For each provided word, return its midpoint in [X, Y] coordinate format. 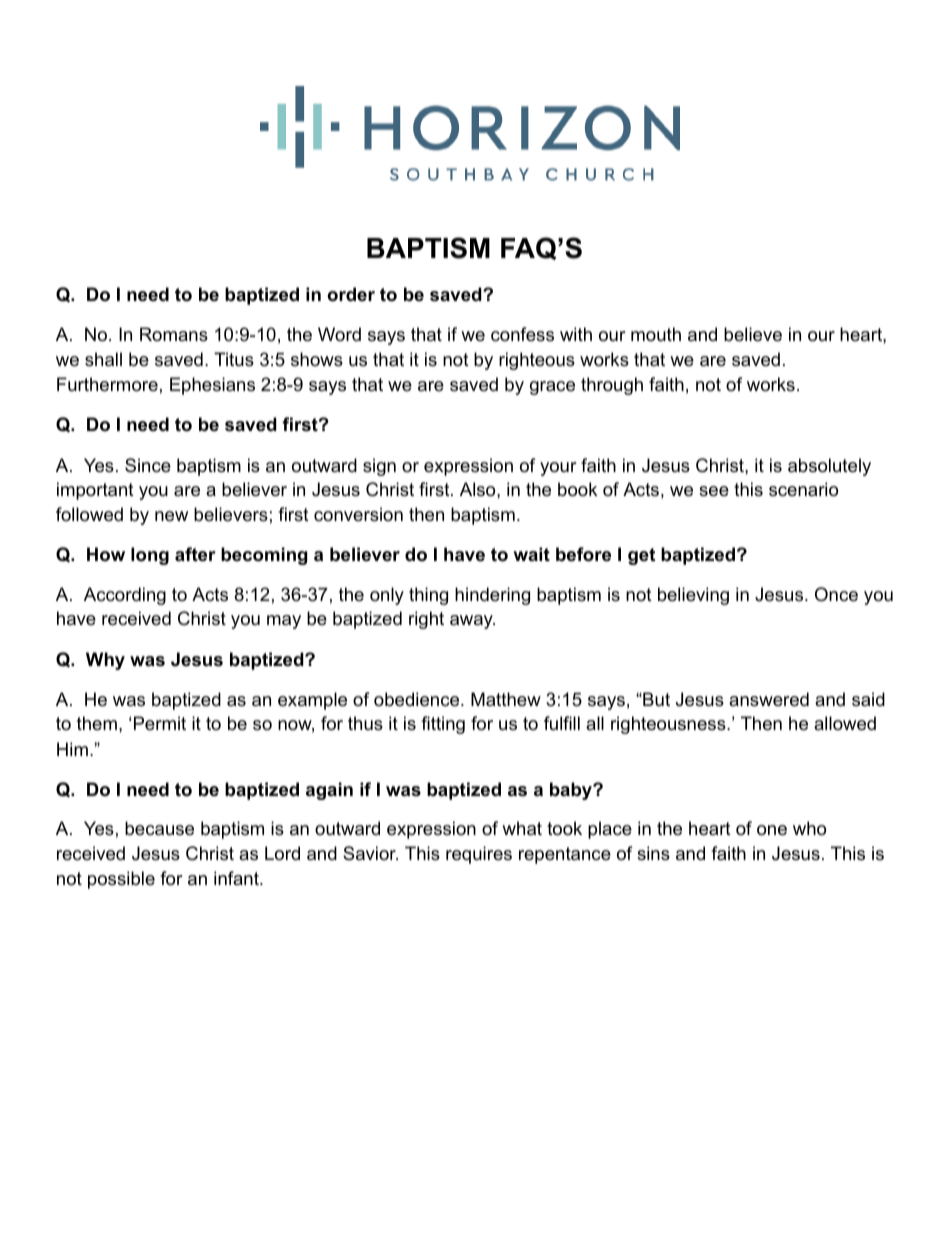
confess [522, 334]
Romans [174, 334]
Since [148, 465]
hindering [492, 596]
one [772, 830]
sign [379, 467]
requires [479, 855]
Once [836, 594]
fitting [443, 725]
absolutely [829, 467]
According [125, 596]
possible [121, 880]
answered [769, 699]
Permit [160, 723]
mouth [656, 334]
